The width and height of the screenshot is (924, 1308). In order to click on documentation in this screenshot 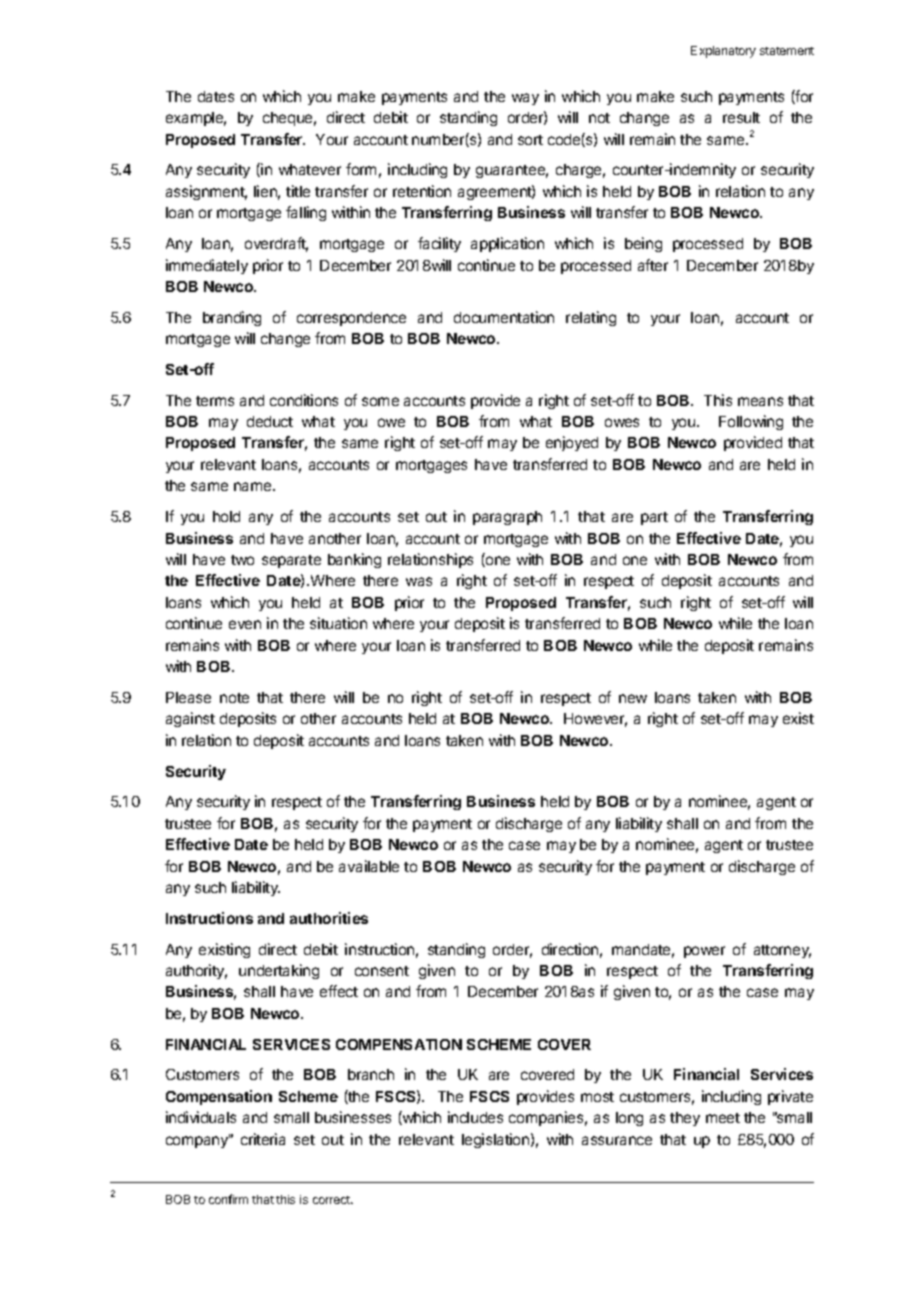, I will do `click(504, 317)`.
